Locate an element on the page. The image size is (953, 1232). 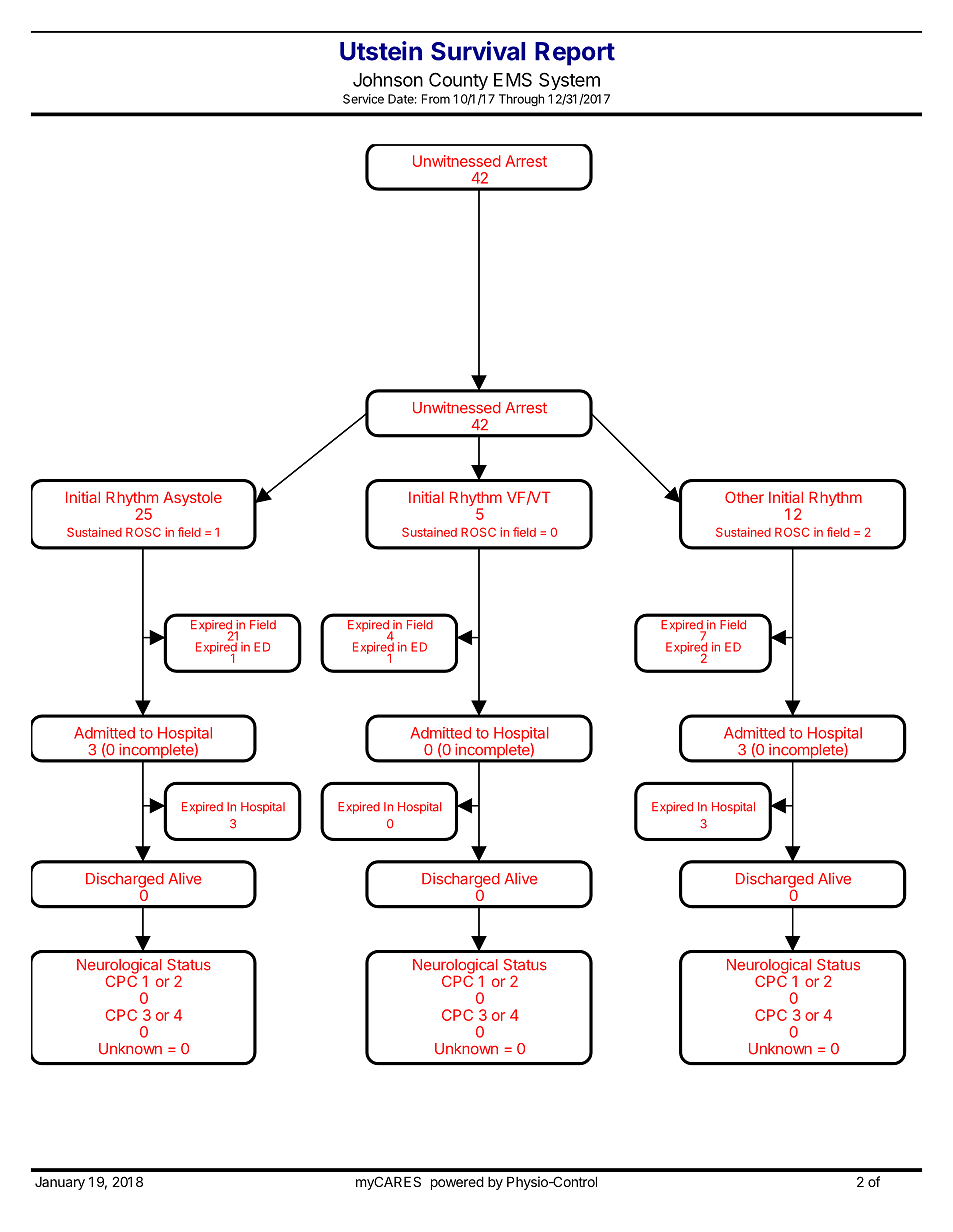
EMS is located at coordinates (513, 79).
